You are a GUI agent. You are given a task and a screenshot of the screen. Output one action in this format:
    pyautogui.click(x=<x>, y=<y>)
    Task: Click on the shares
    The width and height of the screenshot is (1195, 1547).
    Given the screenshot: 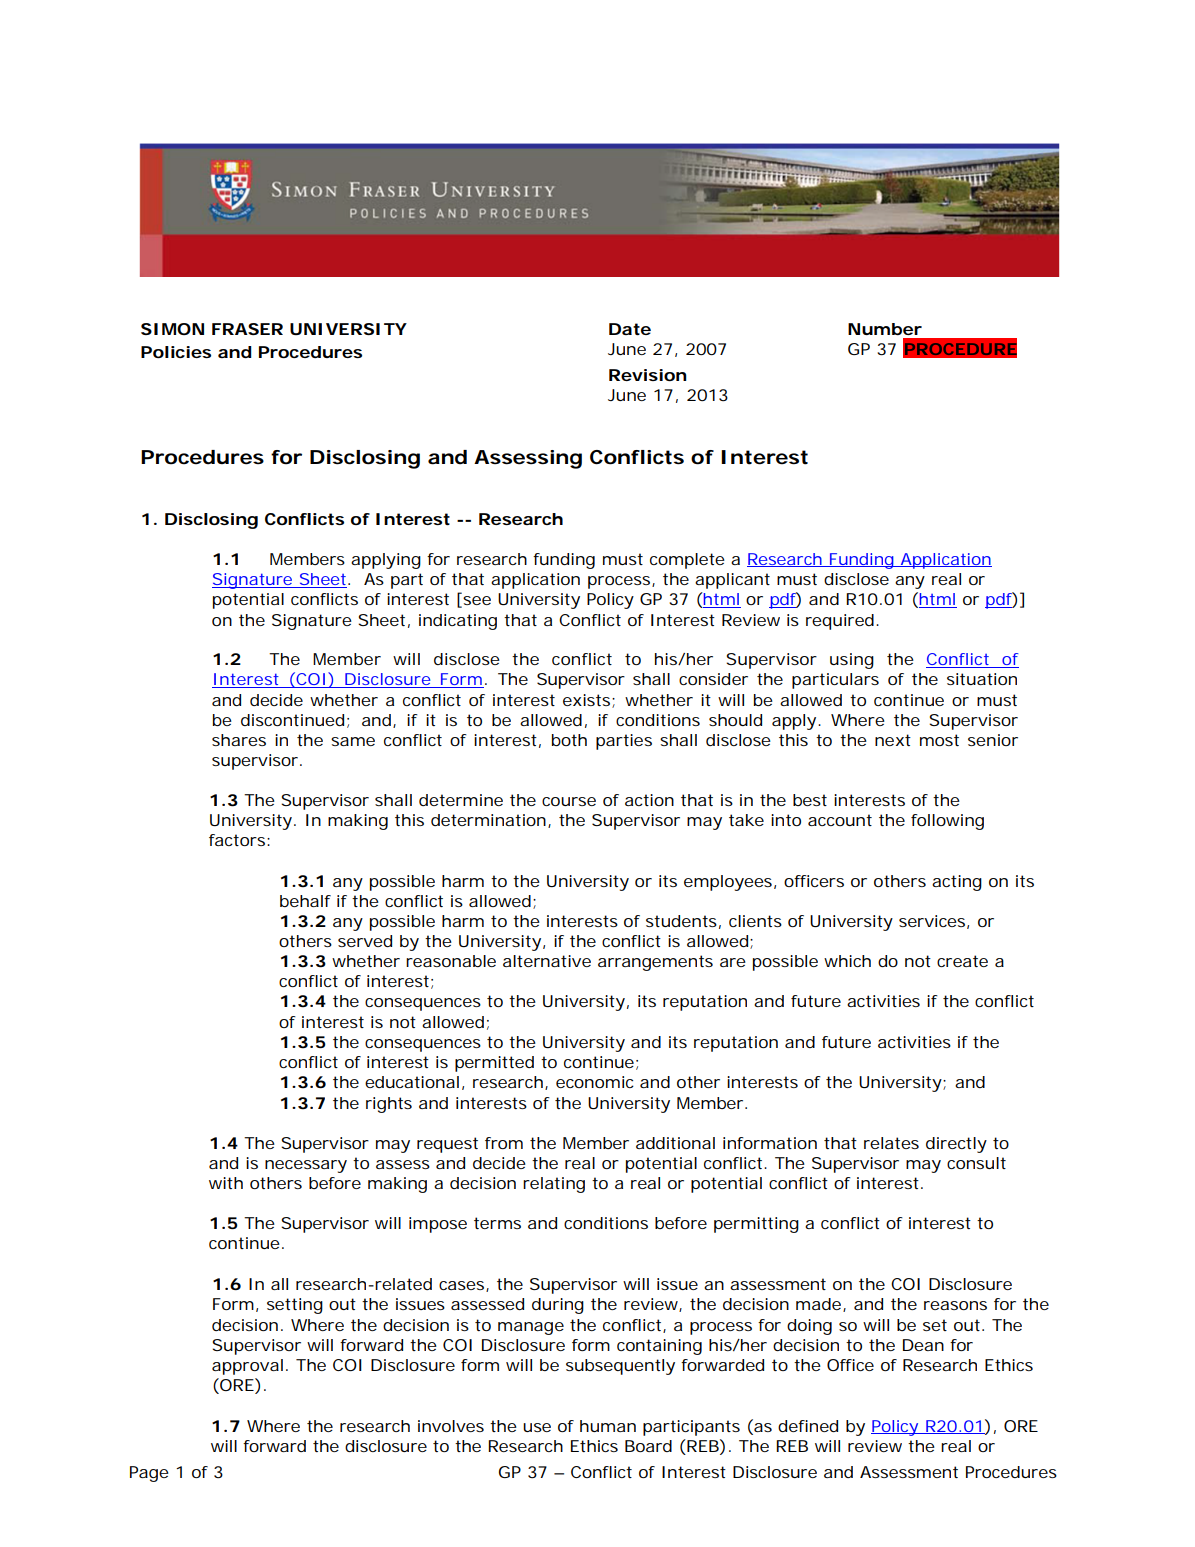 What is the action you would take?
    pyautogui.click(x=239, y=740)
